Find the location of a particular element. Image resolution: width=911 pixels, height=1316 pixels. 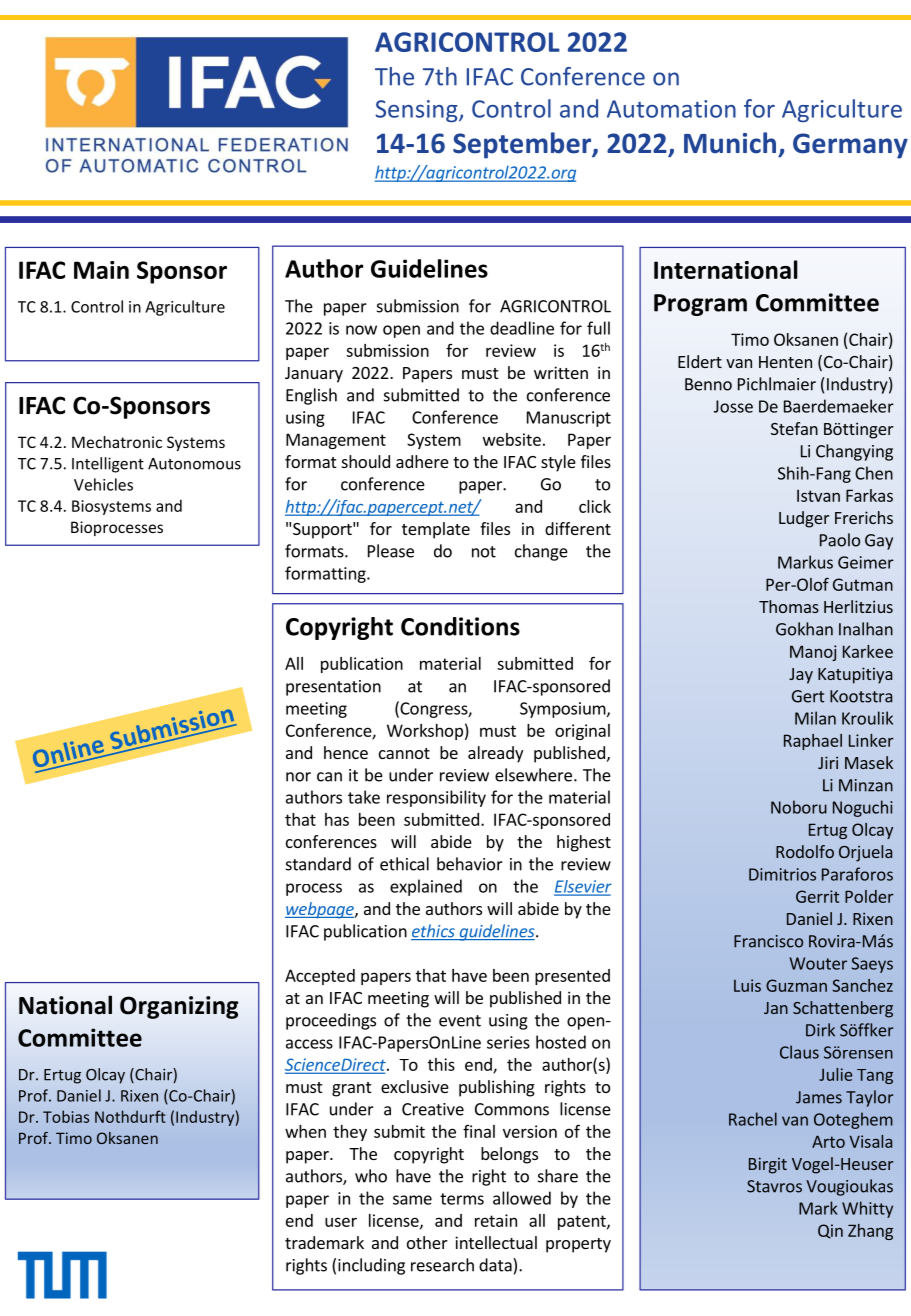

Organizing is located at coordinates (179, 1007).
